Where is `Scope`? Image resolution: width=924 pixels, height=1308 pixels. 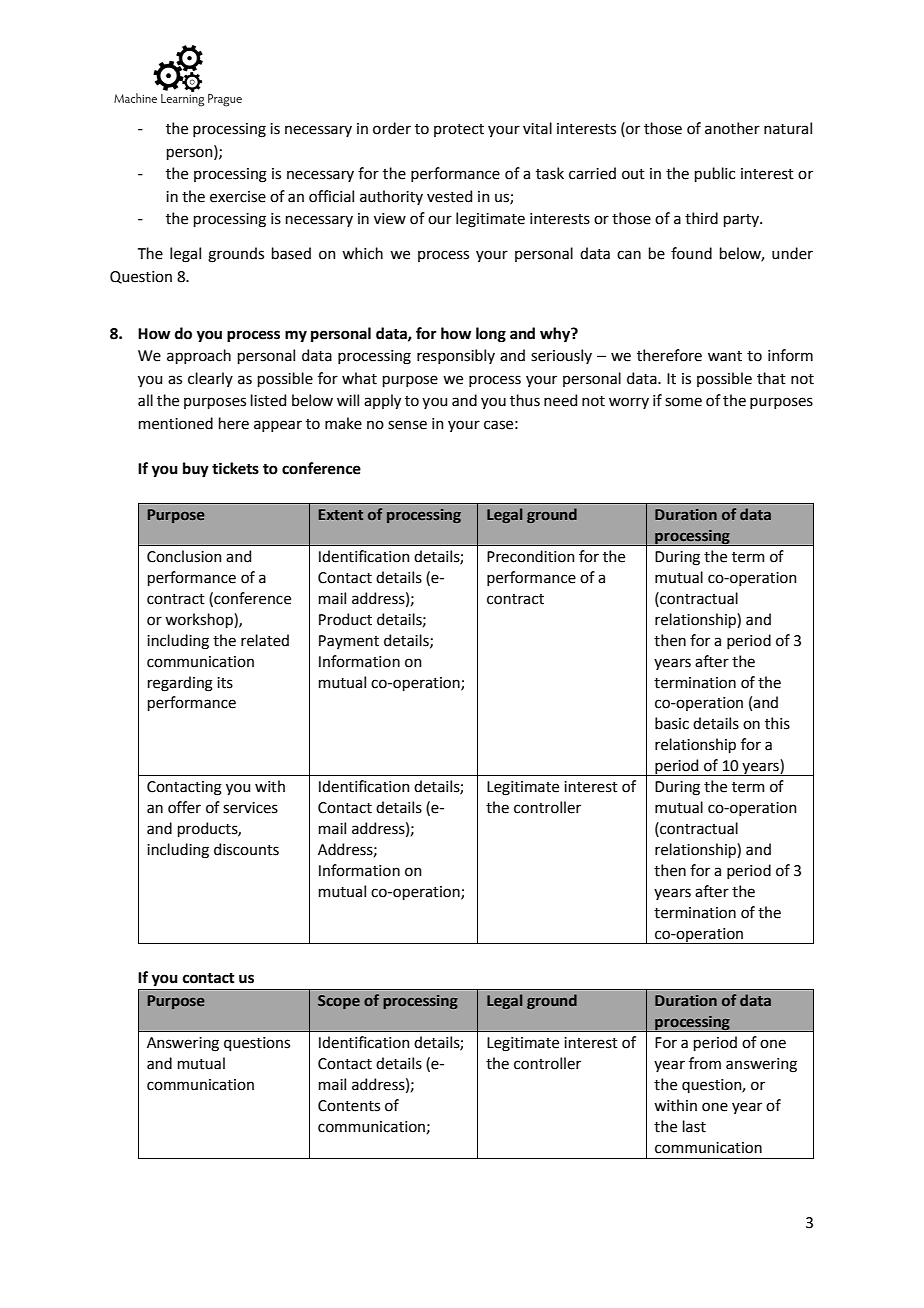
Scope is located at coordinates (339, 1002).
